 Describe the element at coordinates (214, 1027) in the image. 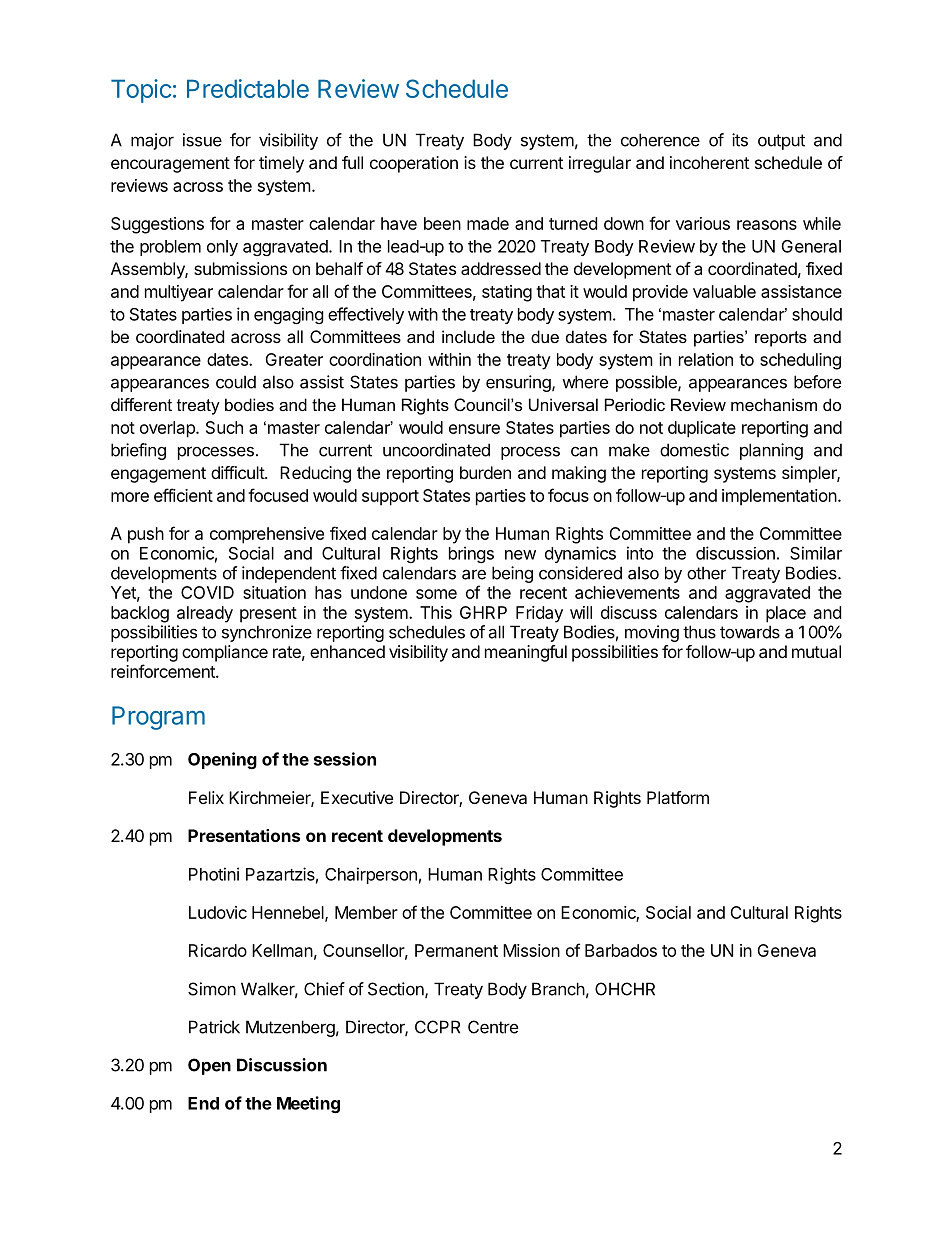

I see `Patrick` at that location.
